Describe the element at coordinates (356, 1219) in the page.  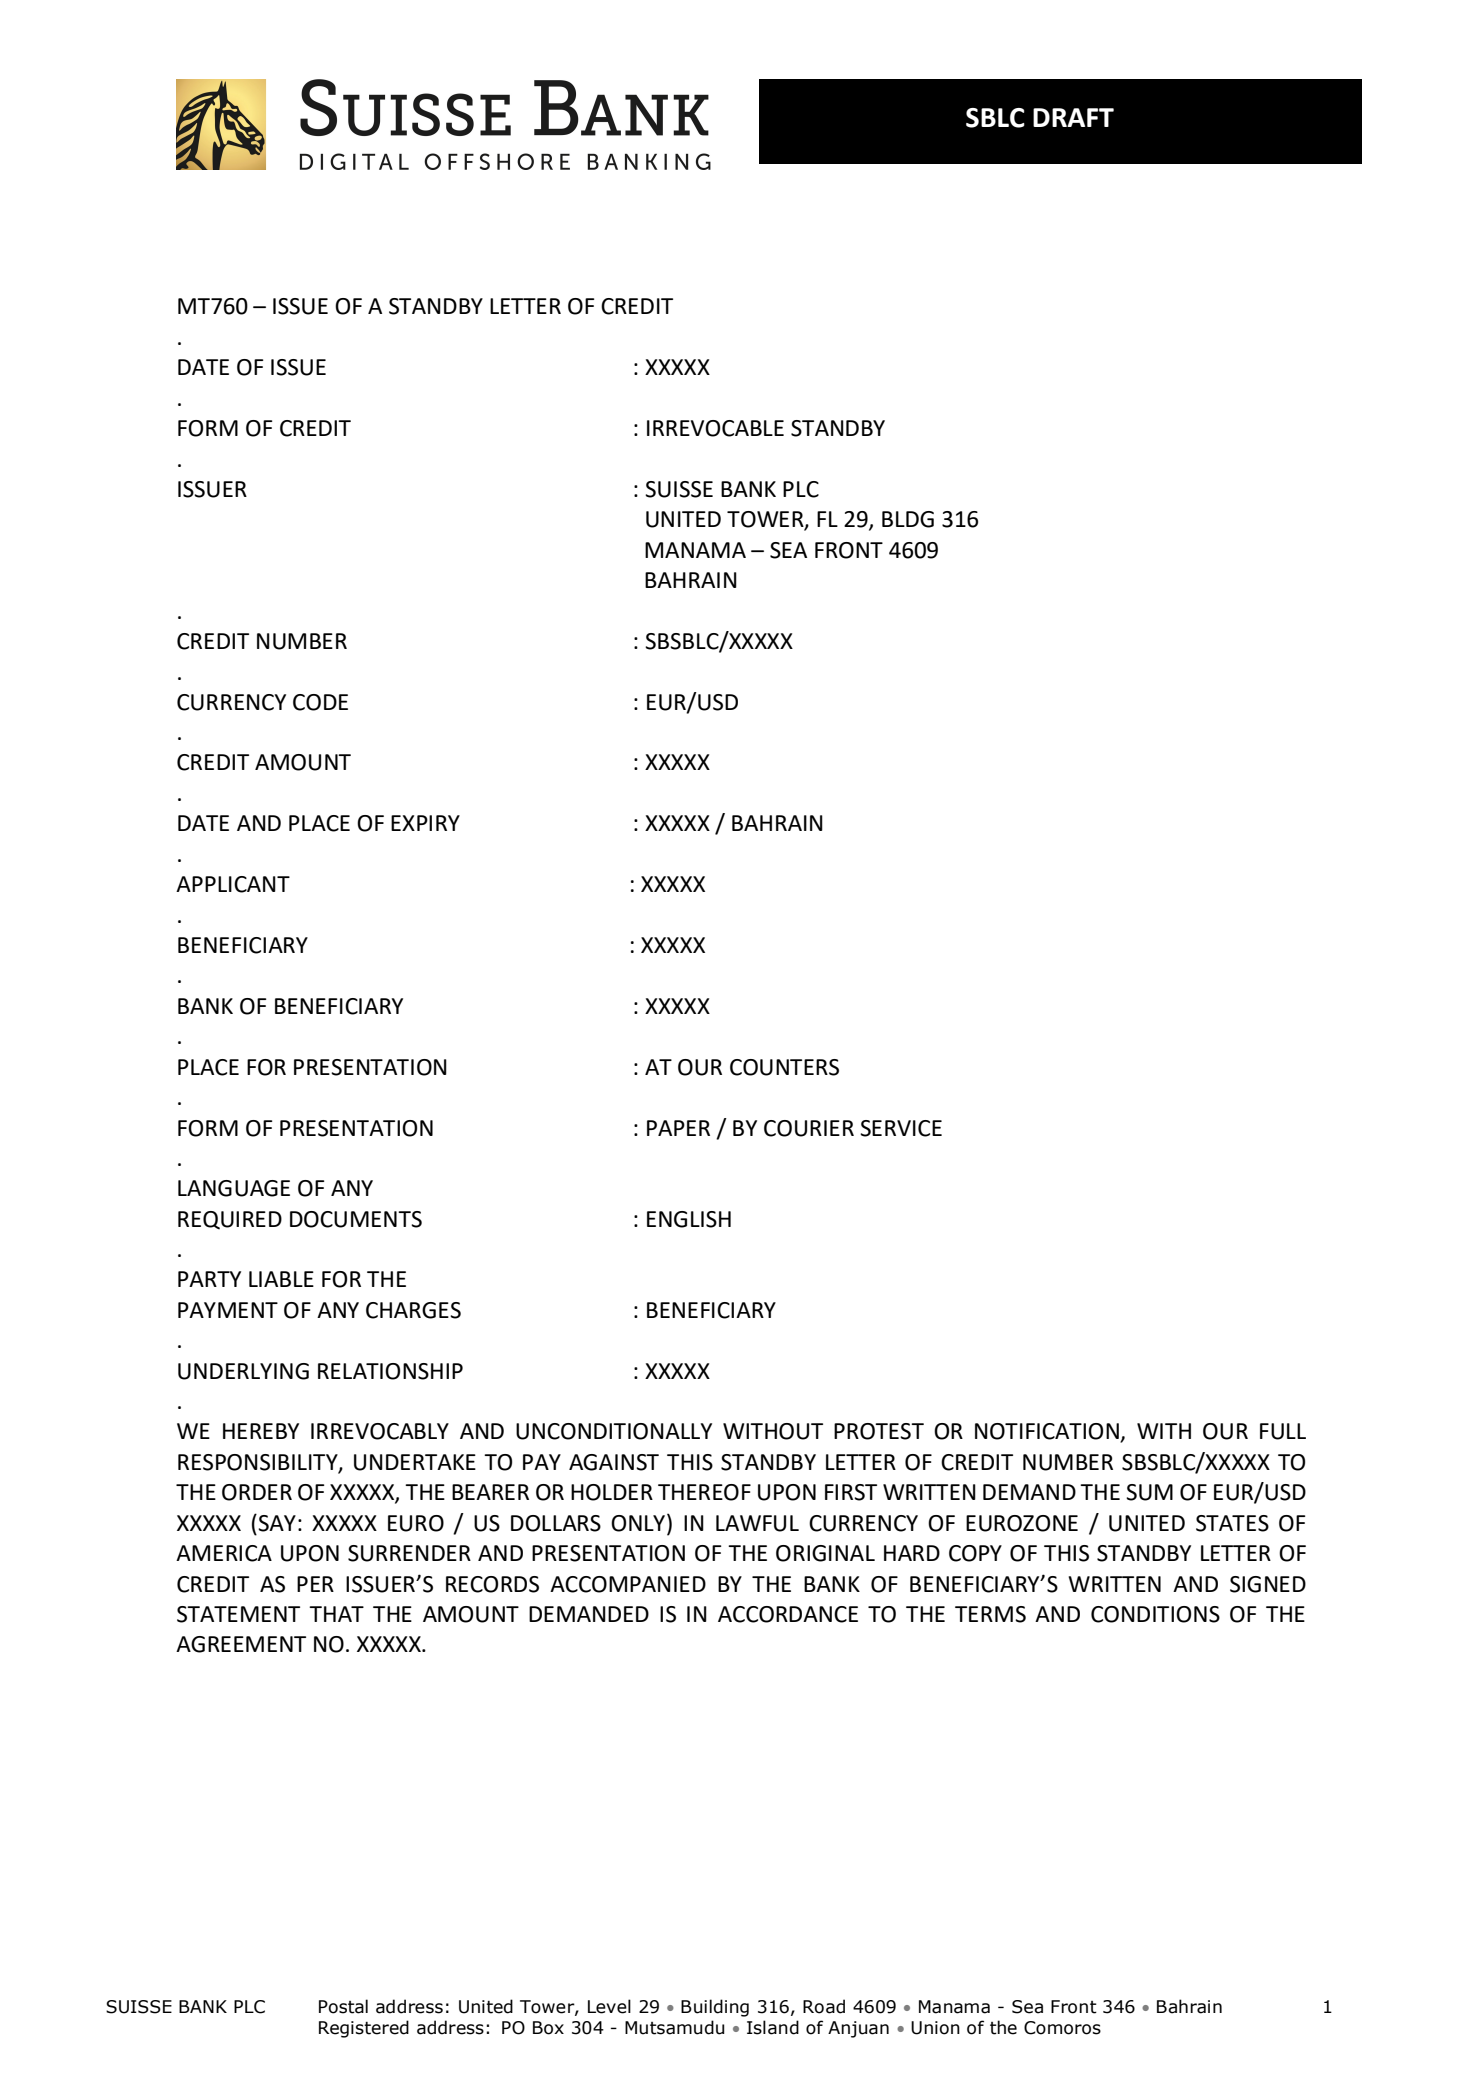
I see `DOCUMENTS` at that location.
